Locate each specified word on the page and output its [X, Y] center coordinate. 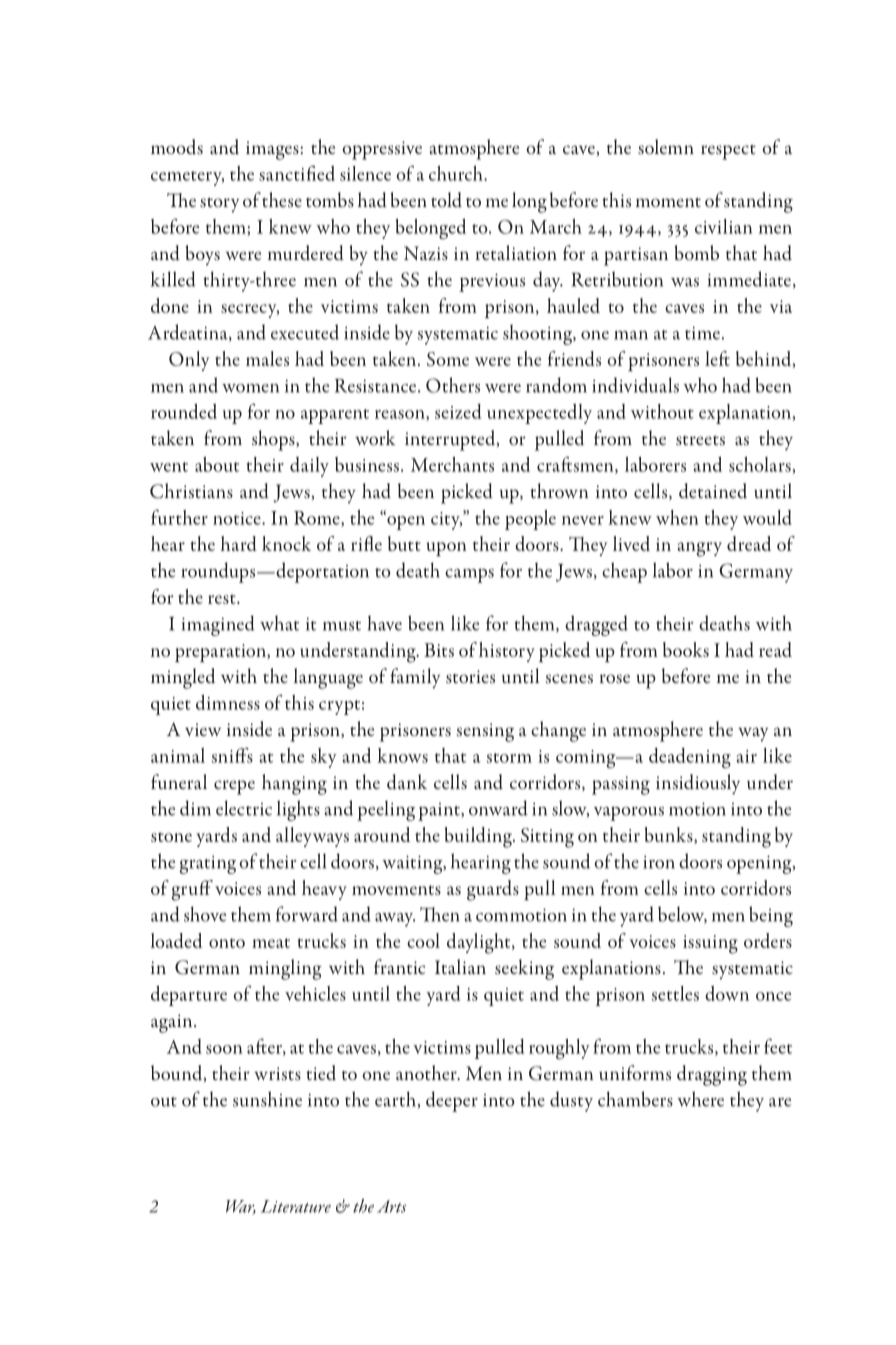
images [272, 150]
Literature [296, 1206]
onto [227, 943]
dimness [228, 702]
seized [458, 411]
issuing [710, 944]
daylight [480, 943]
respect [728, 152]
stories [470, 677]
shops [274, 440]
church [457, 173]
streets [700, 441]
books [686, 649]
